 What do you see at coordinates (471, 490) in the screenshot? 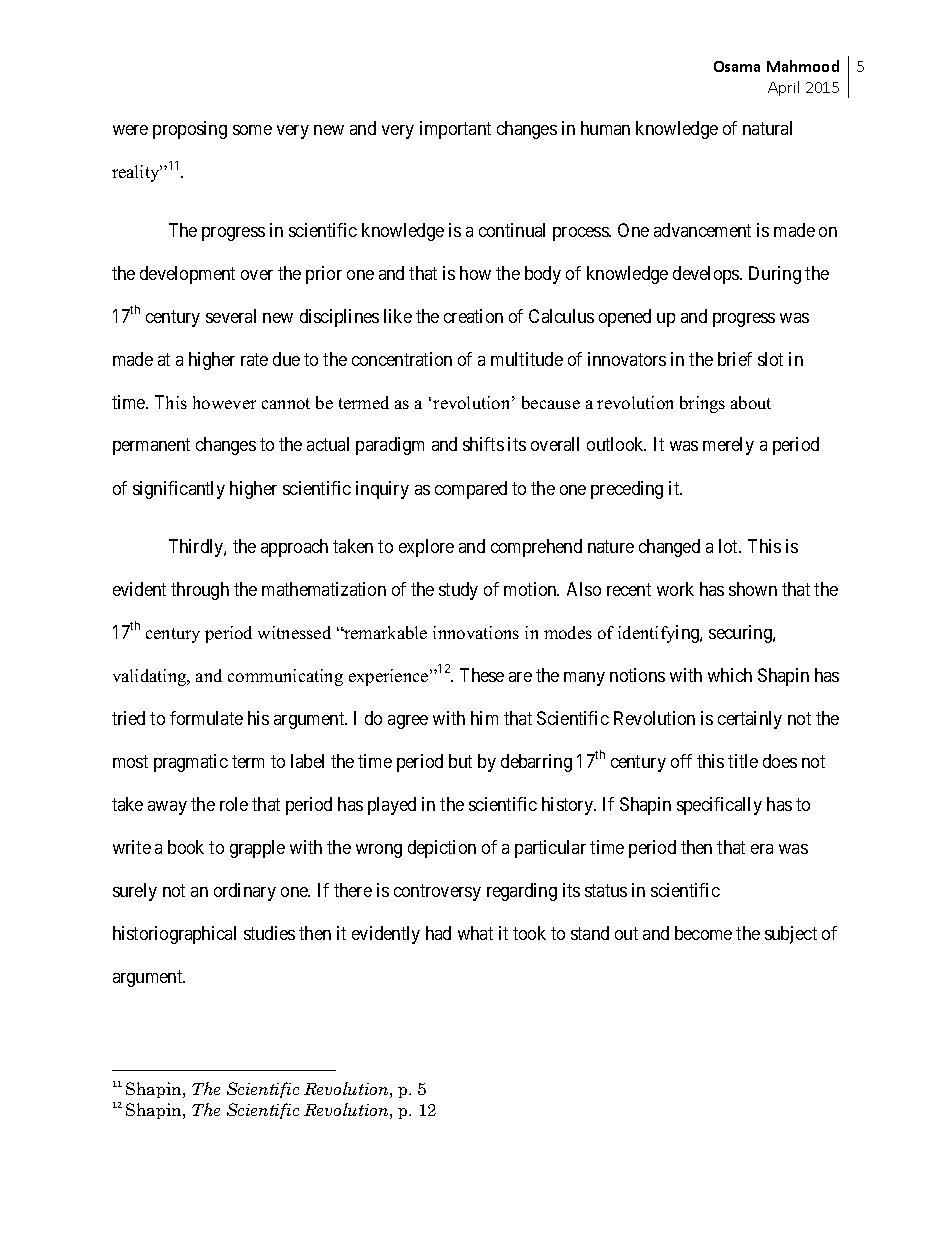
I see `compared` at bounding box center [471, 490].
